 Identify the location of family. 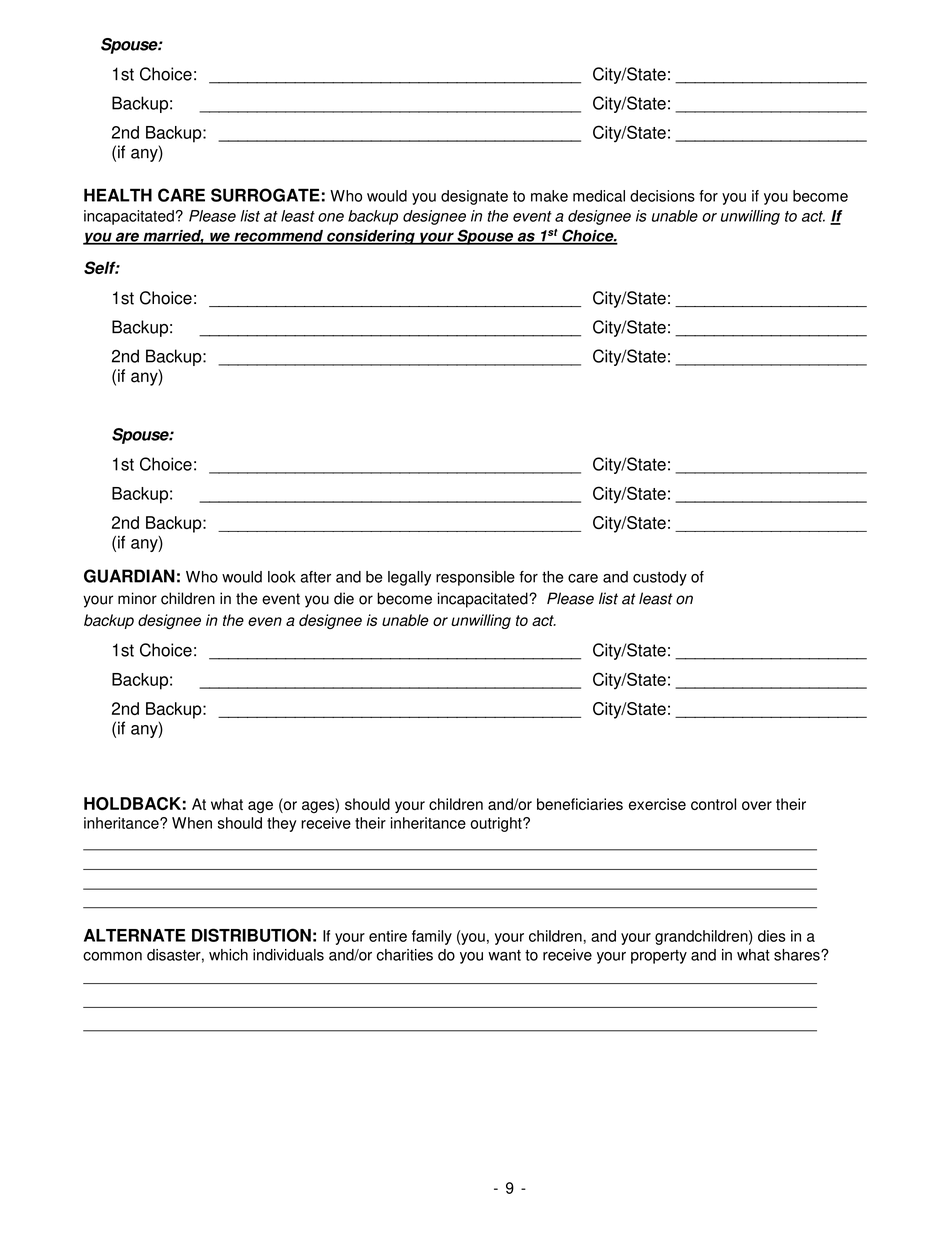
(432, 937).
